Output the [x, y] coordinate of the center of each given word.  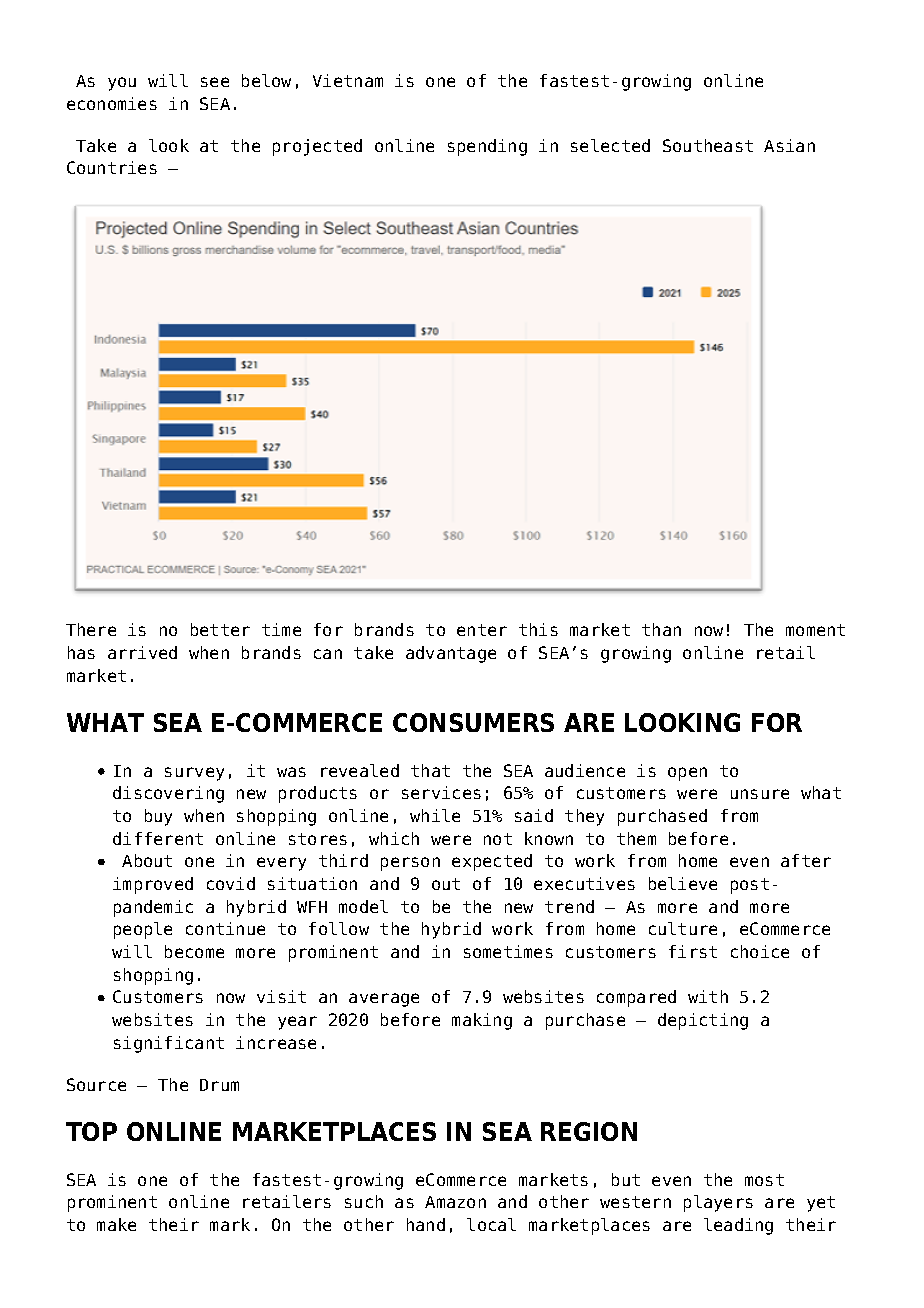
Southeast [708, 145]
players [718, 1203]
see [215, 82]
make [116, 1224]
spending [487, 147]
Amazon [455, 1202]
